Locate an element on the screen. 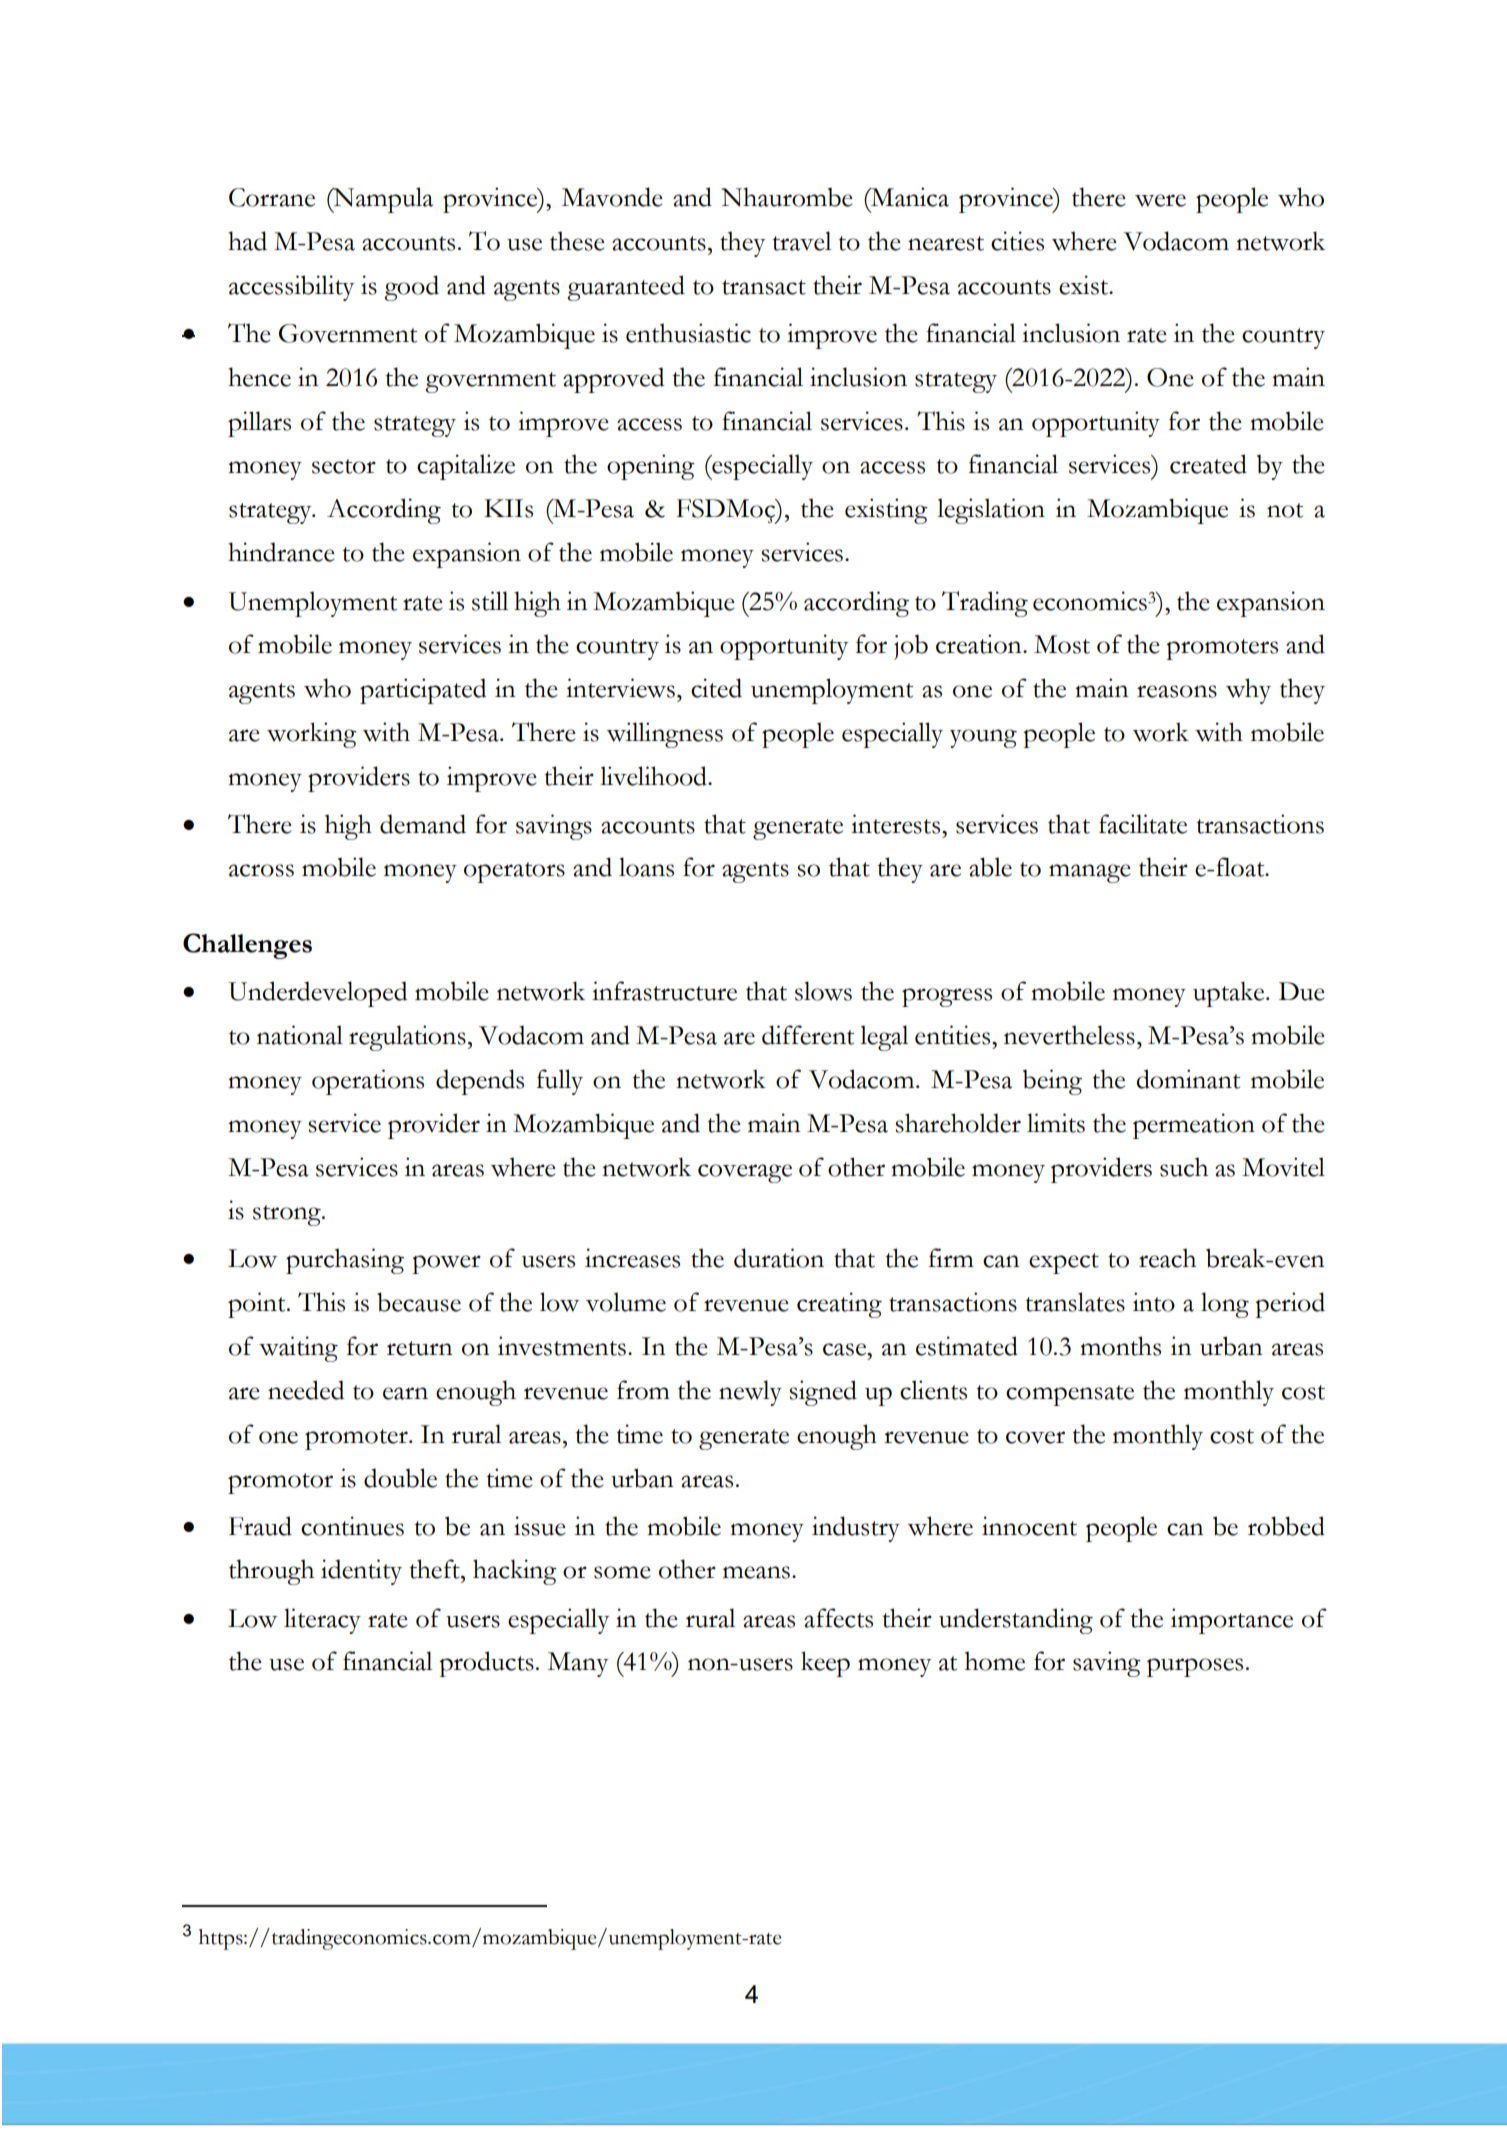 The width and height of the screenshot is (1507, 2132). importance is located at coordinates (1232, 1621).
